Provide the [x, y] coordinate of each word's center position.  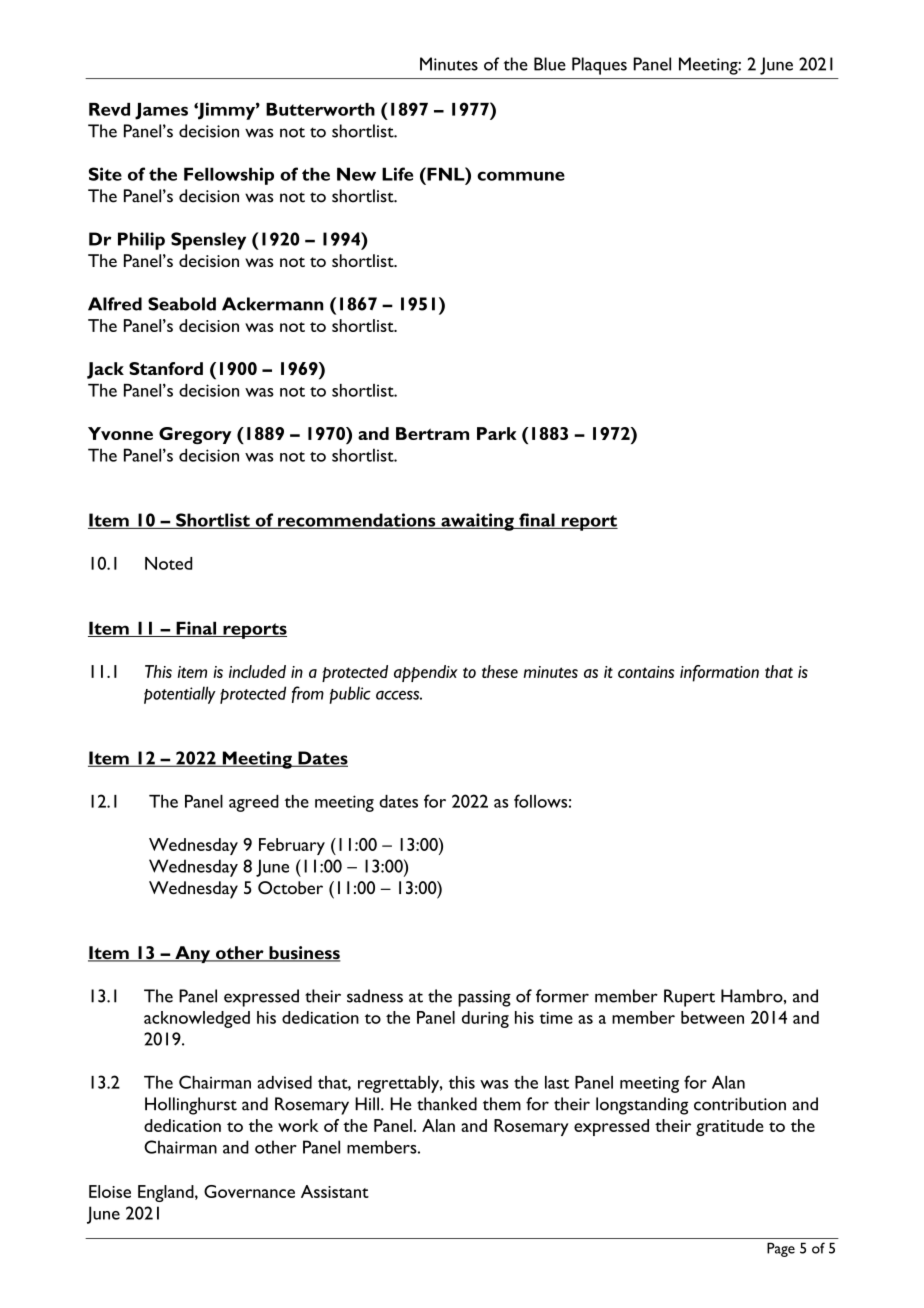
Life [397, 174]
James [161, 111]
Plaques [599, 66]
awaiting [477, 522]
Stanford [166, 368]
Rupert [689, 998]
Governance [249, 1191]
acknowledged [197, 1019]
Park [497, 433]
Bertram [432, 433]
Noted [168, 563]
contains [646, 672]
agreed [254, 803]
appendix [426, 673]
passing [484, 998]
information [719, 673]
